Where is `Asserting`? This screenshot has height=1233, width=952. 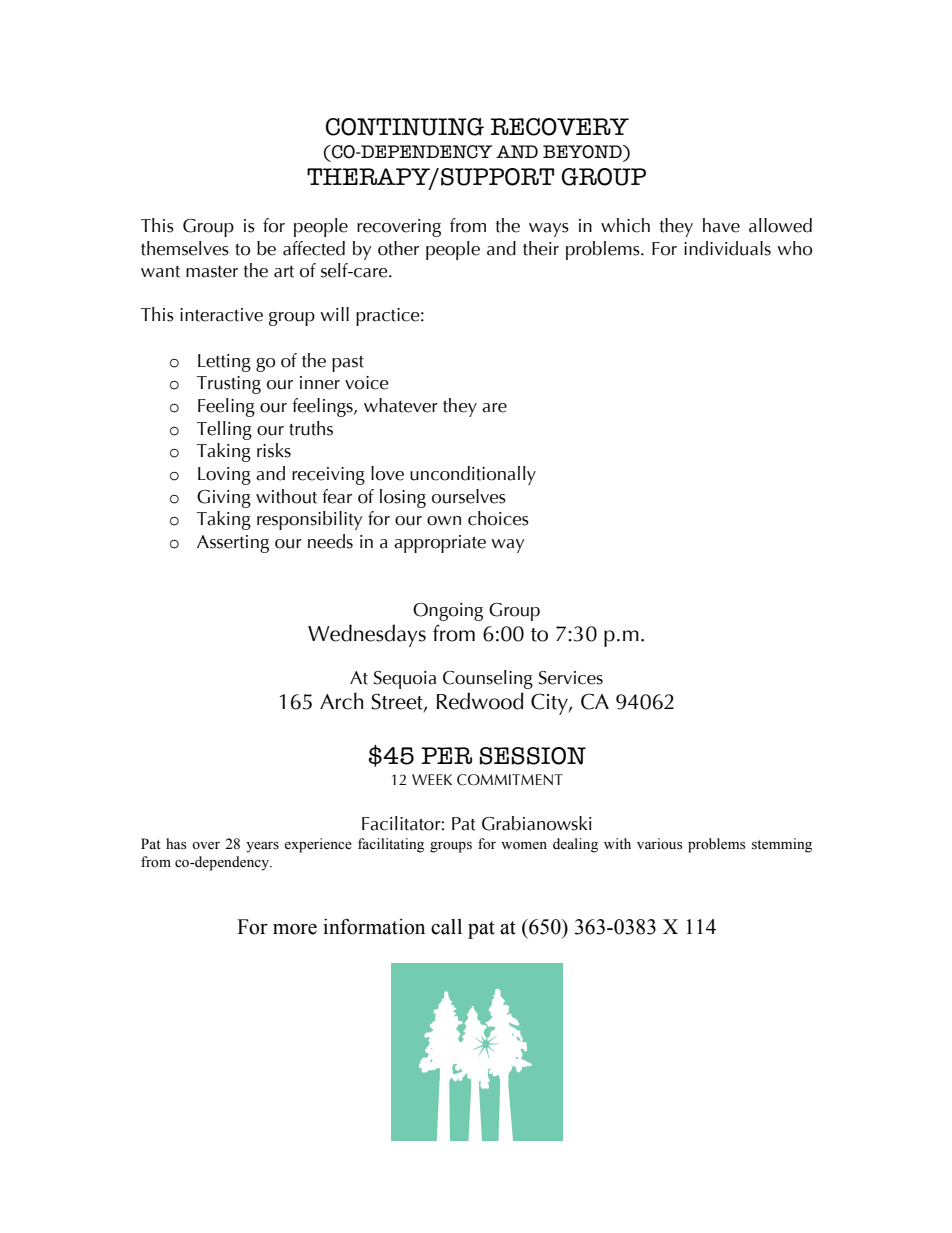 Asserting is located at coordinates (233, 544).
